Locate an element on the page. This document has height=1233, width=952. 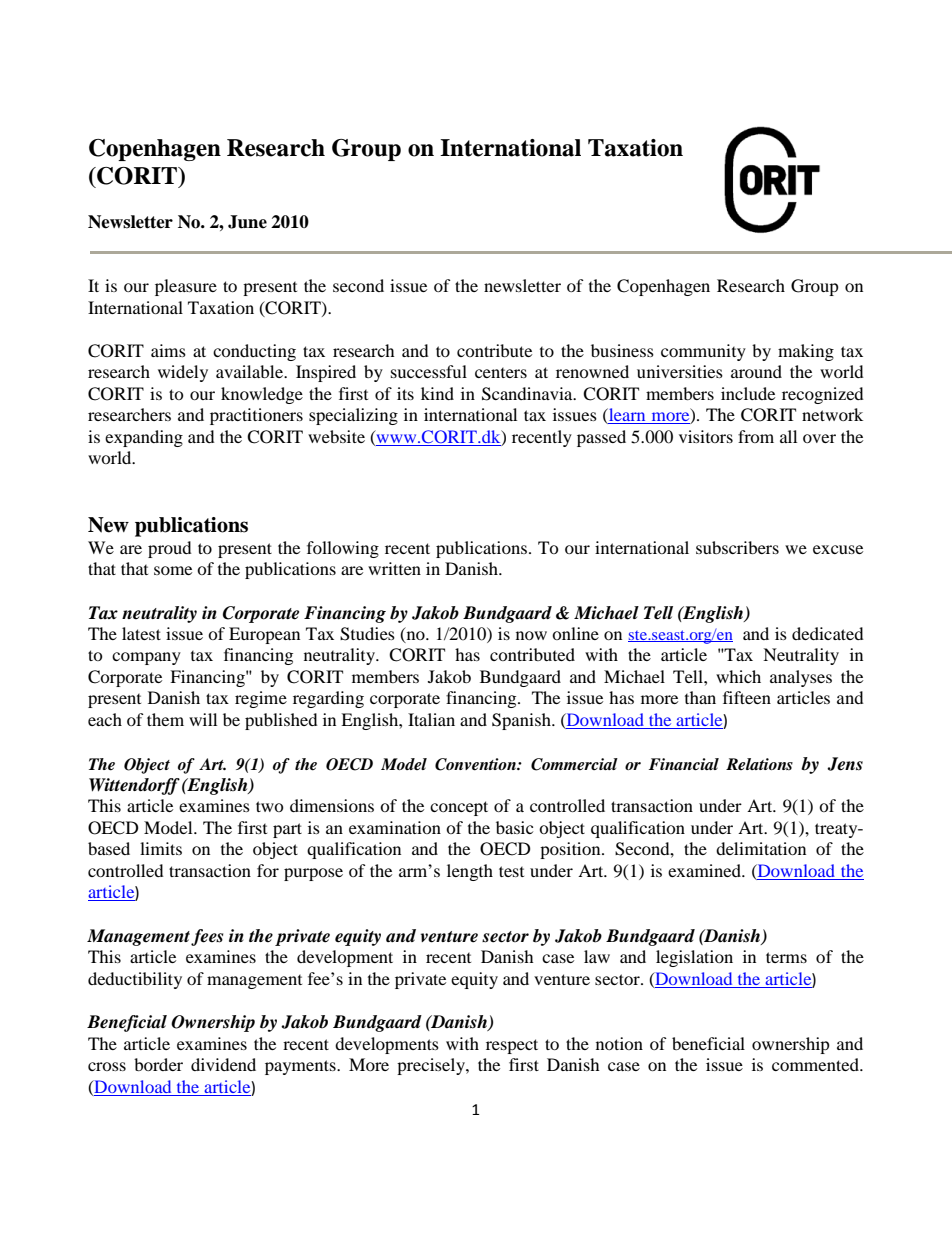
respect is located at coordinates (512, 1046).
